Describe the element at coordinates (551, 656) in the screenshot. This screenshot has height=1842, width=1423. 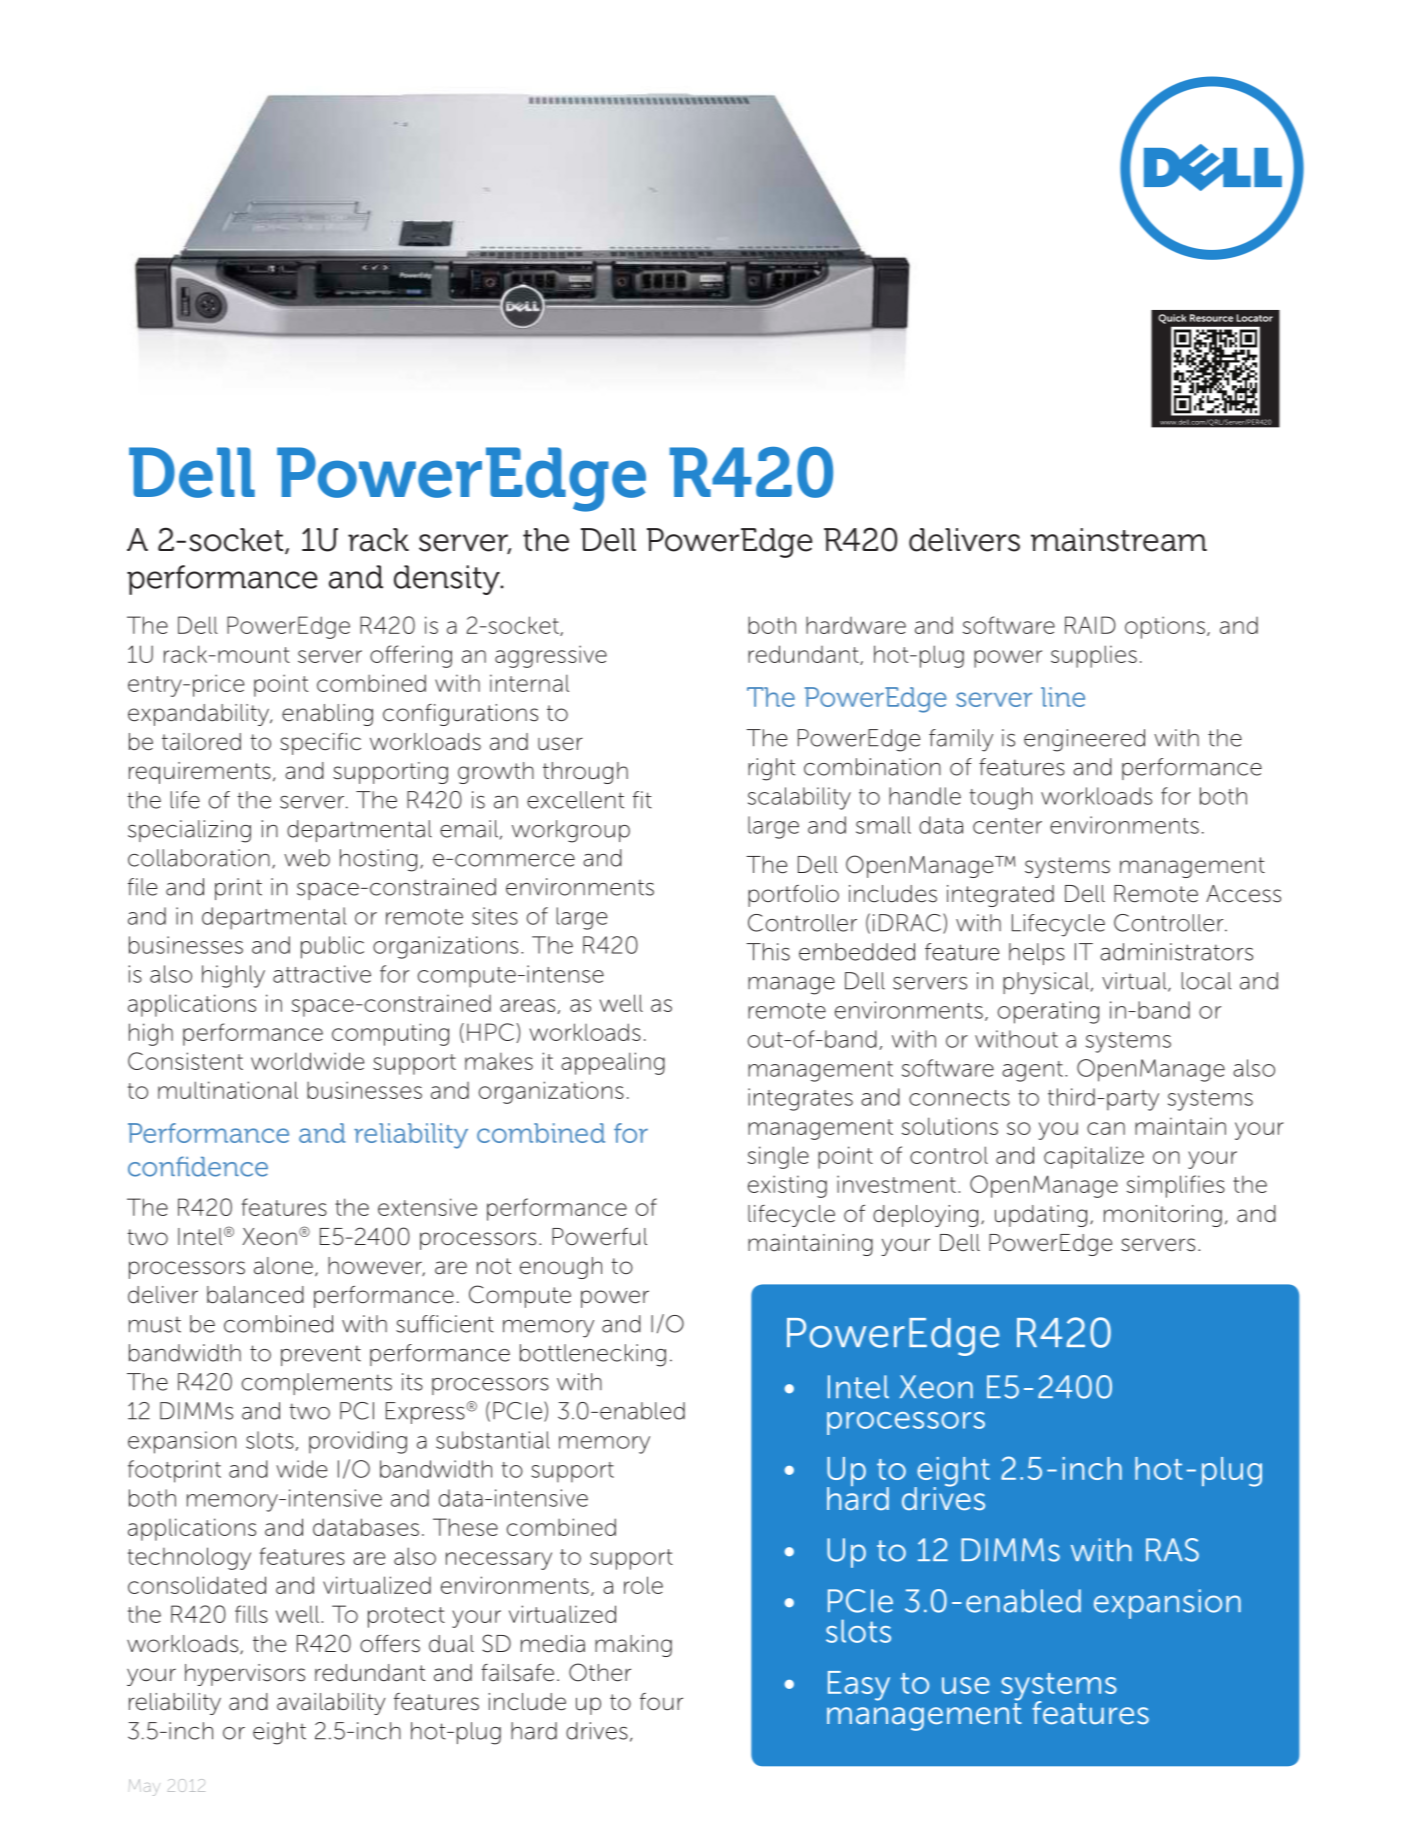
I see `aggressive` at that location.
